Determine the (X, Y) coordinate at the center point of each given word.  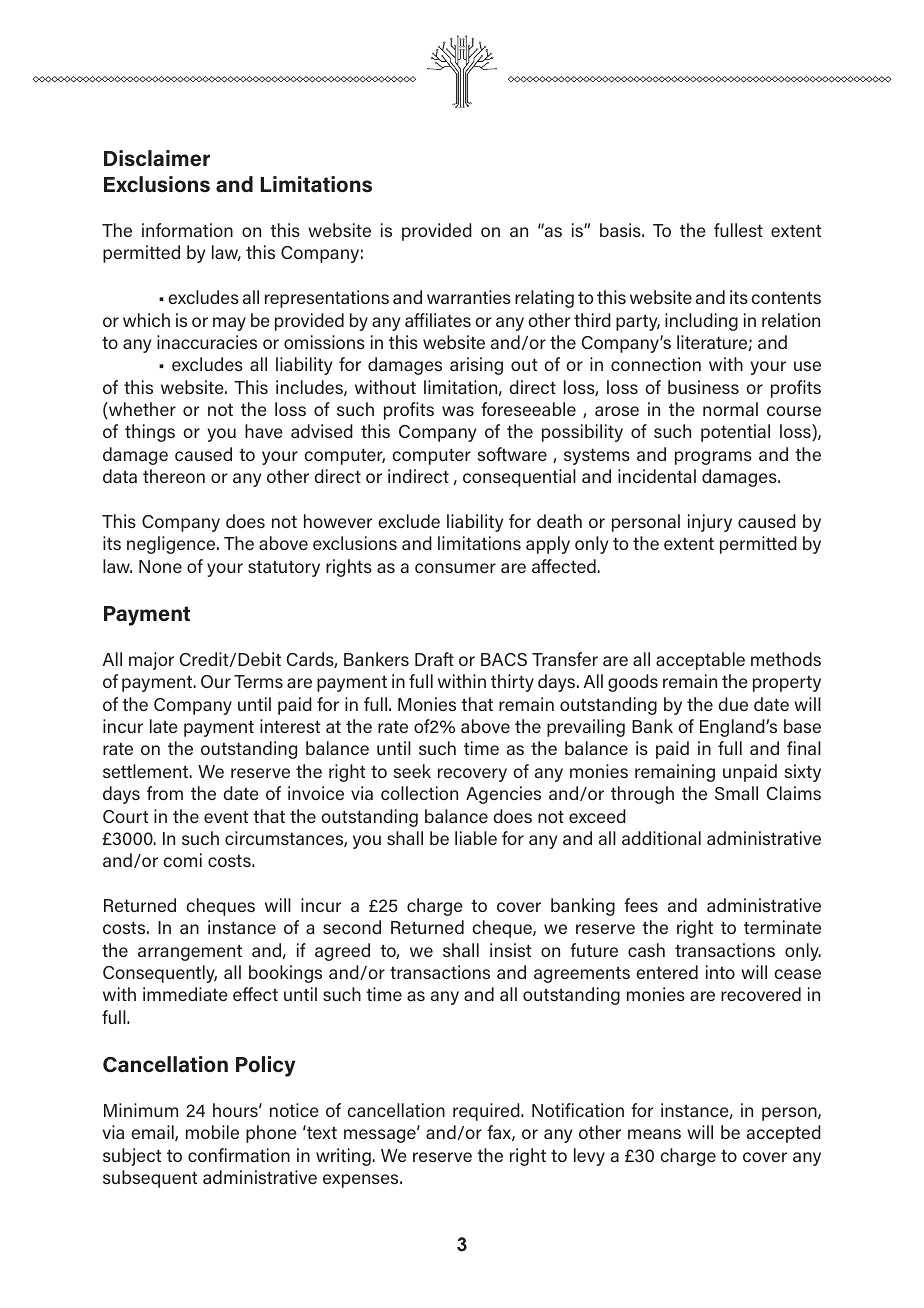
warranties (469, 297)
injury (710, 523)
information (187, 230)
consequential (519, 478)
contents (786, 297)
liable (476, 838)
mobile (212, 1132)
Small (736, 793)
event (226, 816)
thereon (174, 476)
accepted (784, 1134)
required (487, 1112)
